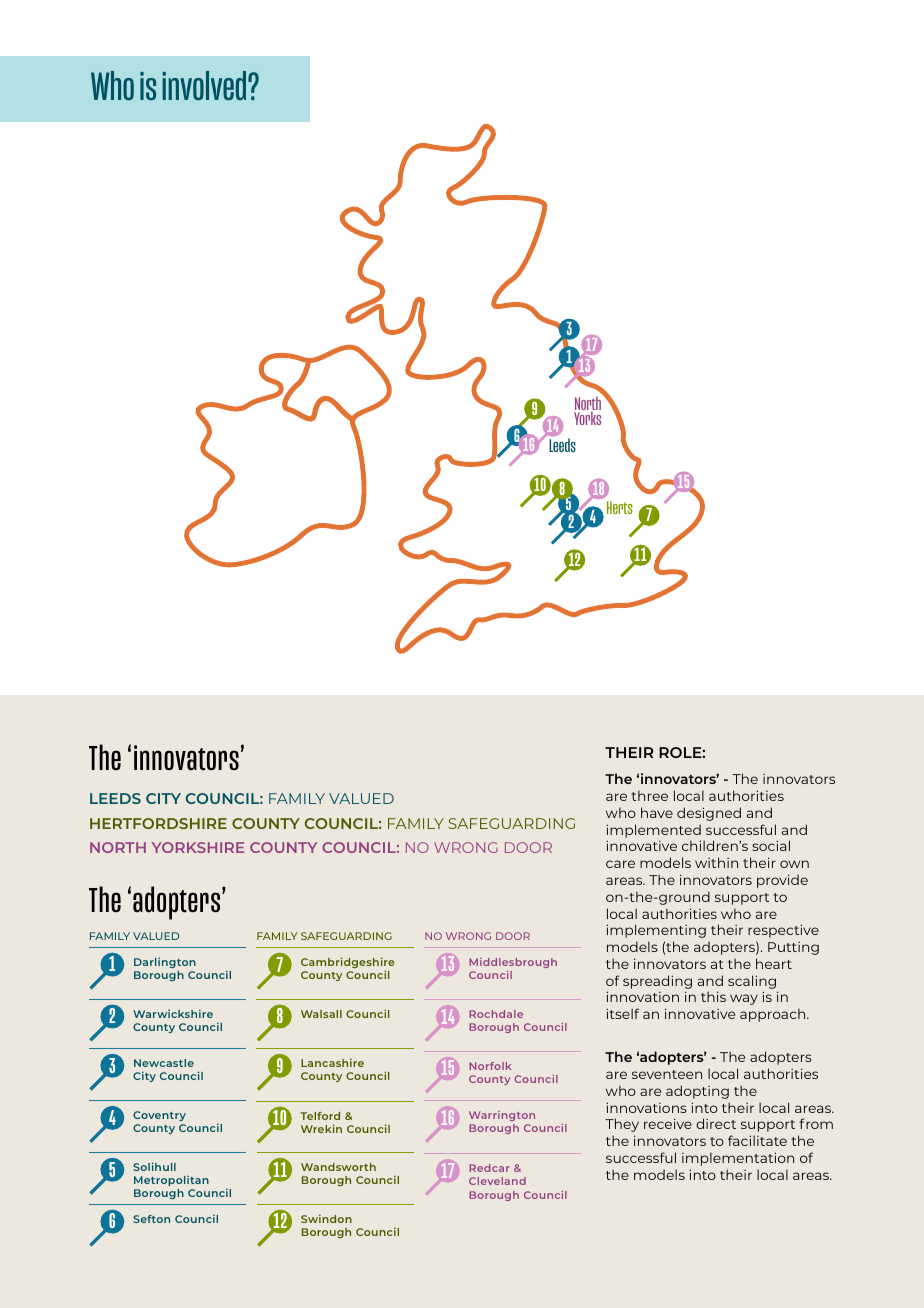 The height and width of the page is (1308, 924). What do you see at coordinates (709, 814) in the page?
I see `designed` at bounding box center [709, 814].
